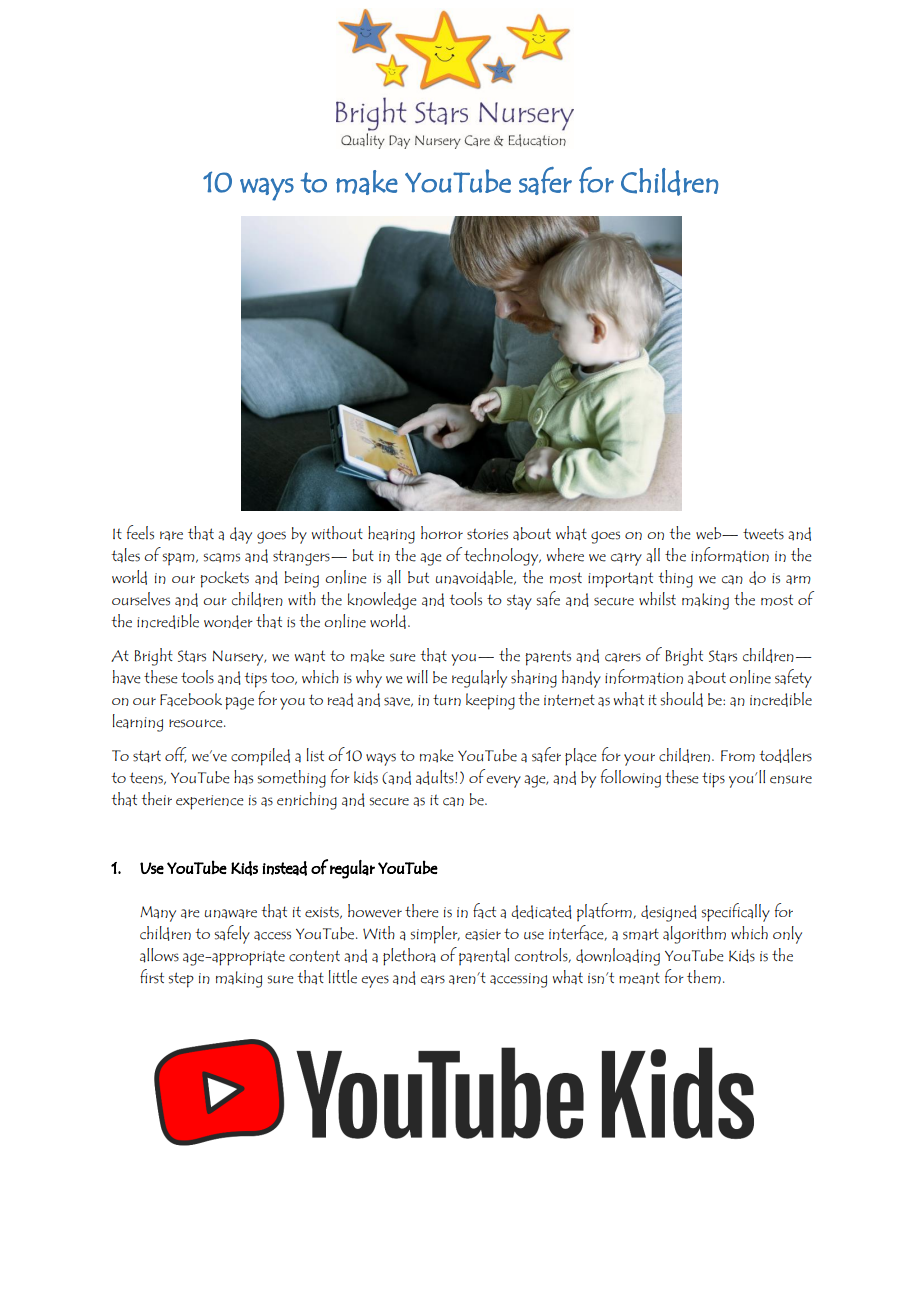 The image size is (924, 1308). I want to click on them, so click(704, 977).
